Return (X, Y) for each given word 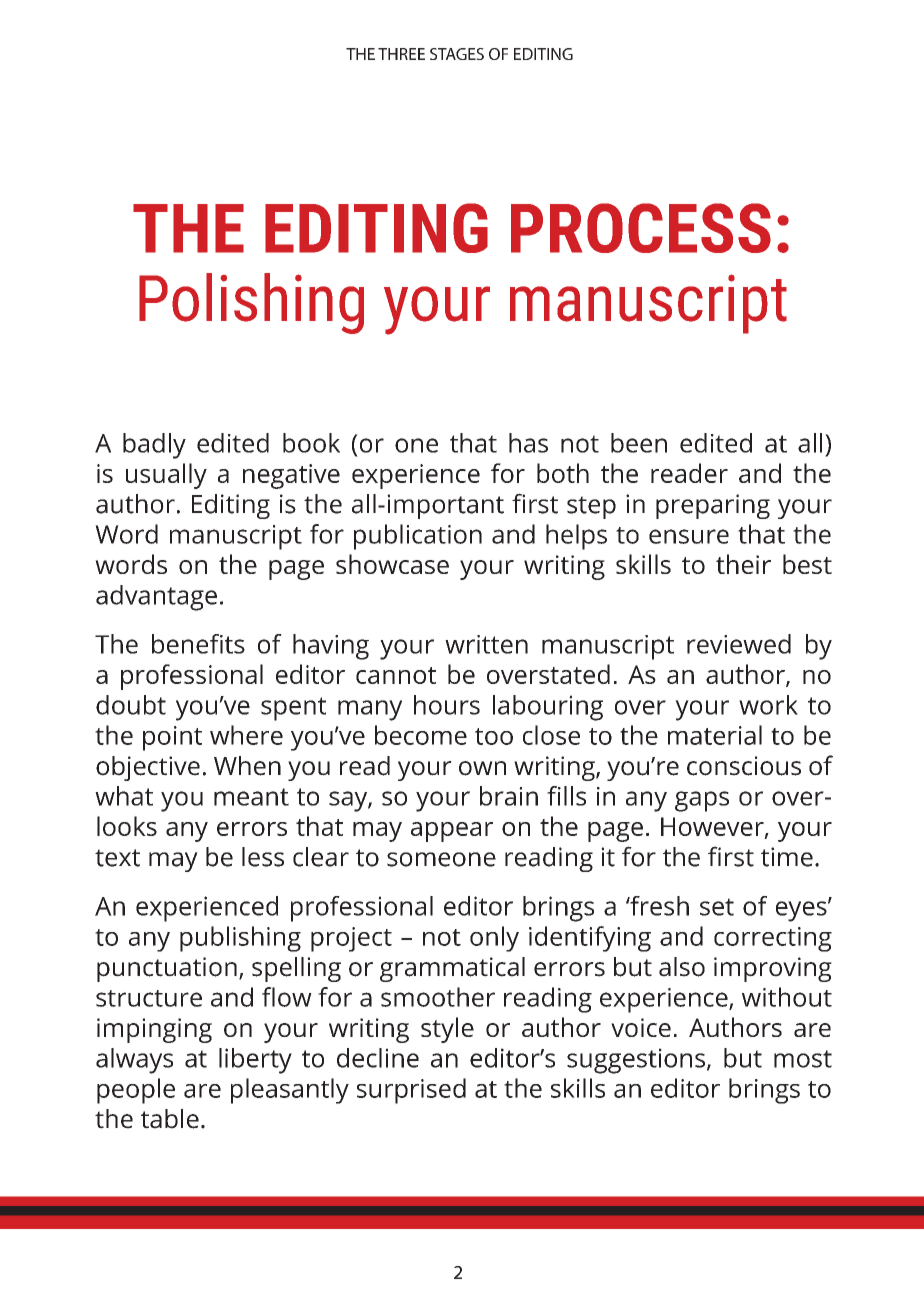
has (528, 443)
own (482, 768)
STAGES (457, 54)
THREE (401, 54)
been (639, 443)
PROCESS (641, 228)
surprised (411, 1091)
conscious (744, 766)
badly (154, 446)
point (172, 738)
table (170, 1119)
